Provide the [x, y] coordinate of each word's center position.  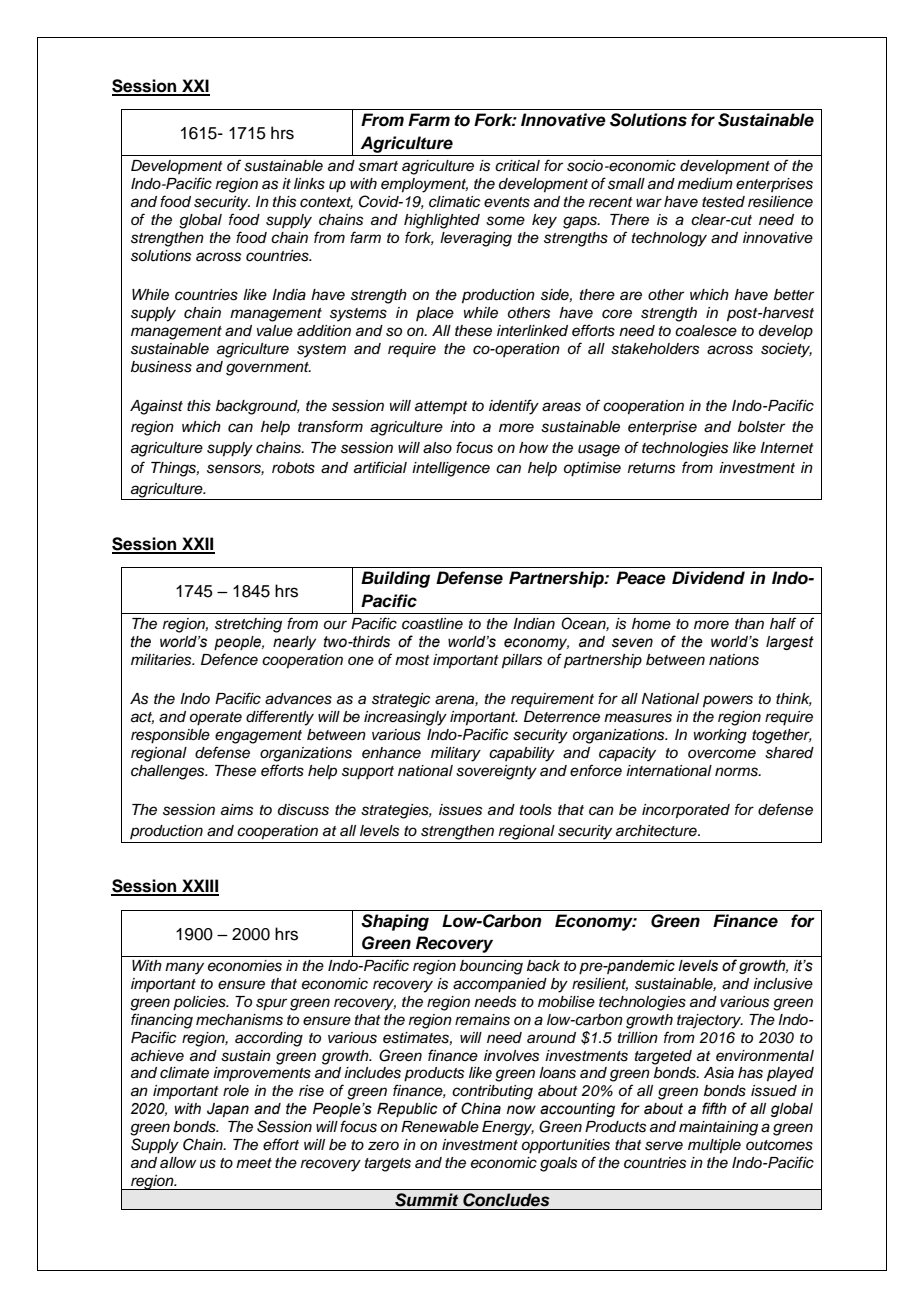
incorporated [686, 811]
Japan [228, 1110]
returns [651, 468]
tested [723, 202]
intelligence [451, 469]
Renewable [440, 1127]
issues [460, 810]
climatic [455, 202]
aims [237, 810]
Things [175, 469]
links [309, 184]
